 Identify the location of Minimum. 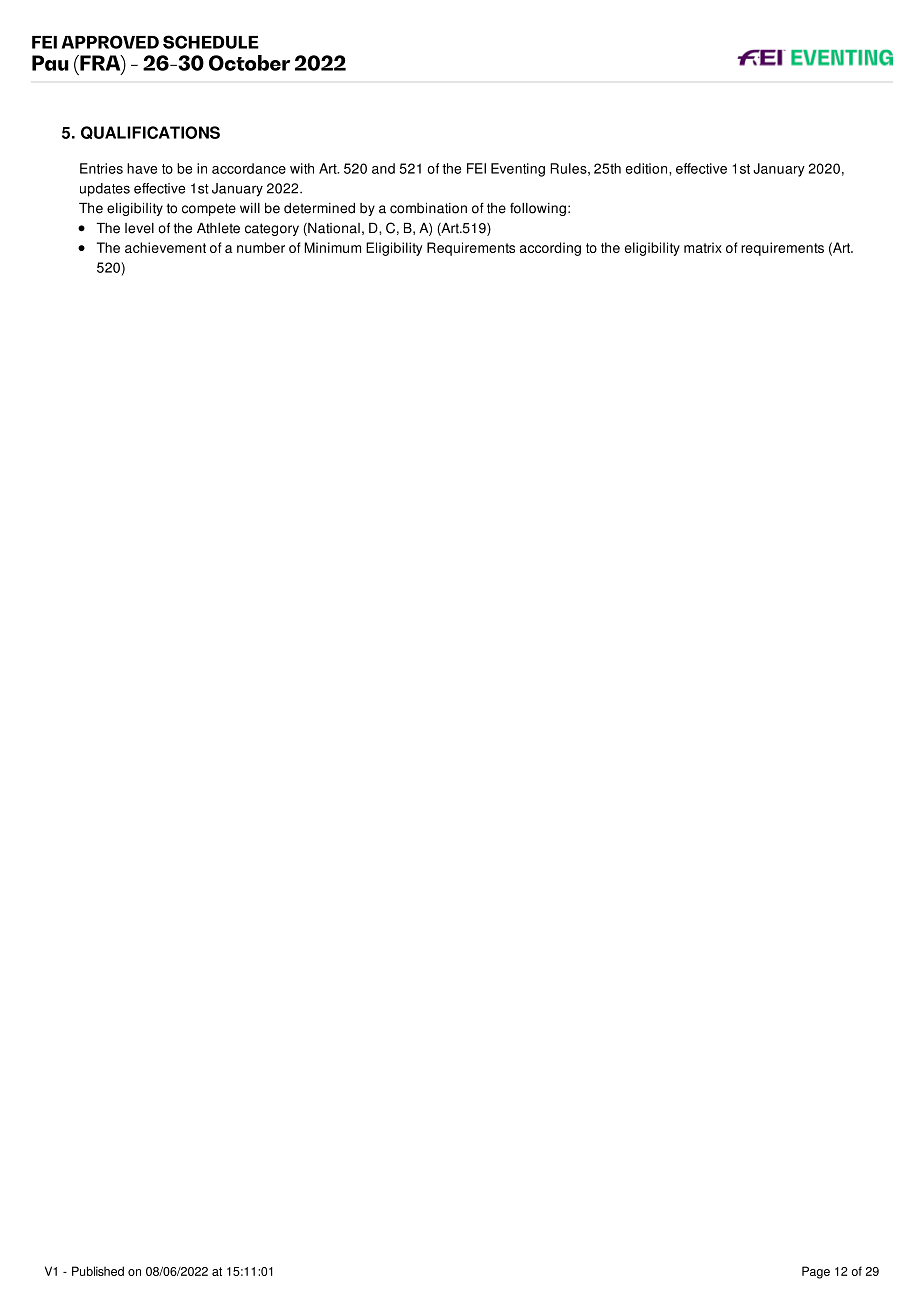
(332, 247).
